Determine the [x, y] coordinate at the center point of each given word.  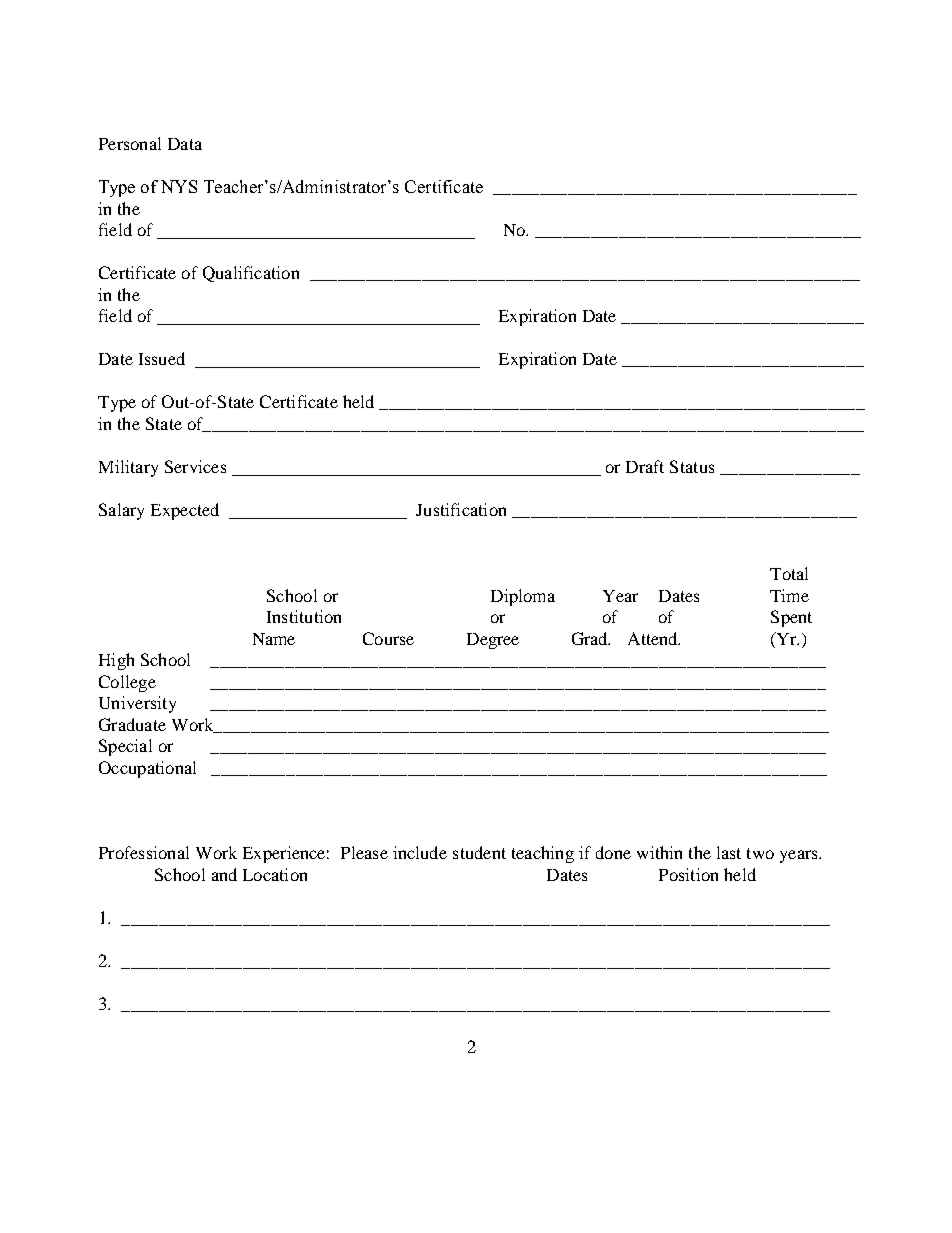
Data [185, 144]
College [127, 683]
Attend [654, 638]
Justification [461, 509]
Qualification [251, 274]
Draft [645, 466]
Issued [162, 358]
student [479, 852]
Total [789, 573]
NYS [179, 186]
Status [692, 466]
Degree [493, 641]
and [224, 874]
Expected [185, 511]
